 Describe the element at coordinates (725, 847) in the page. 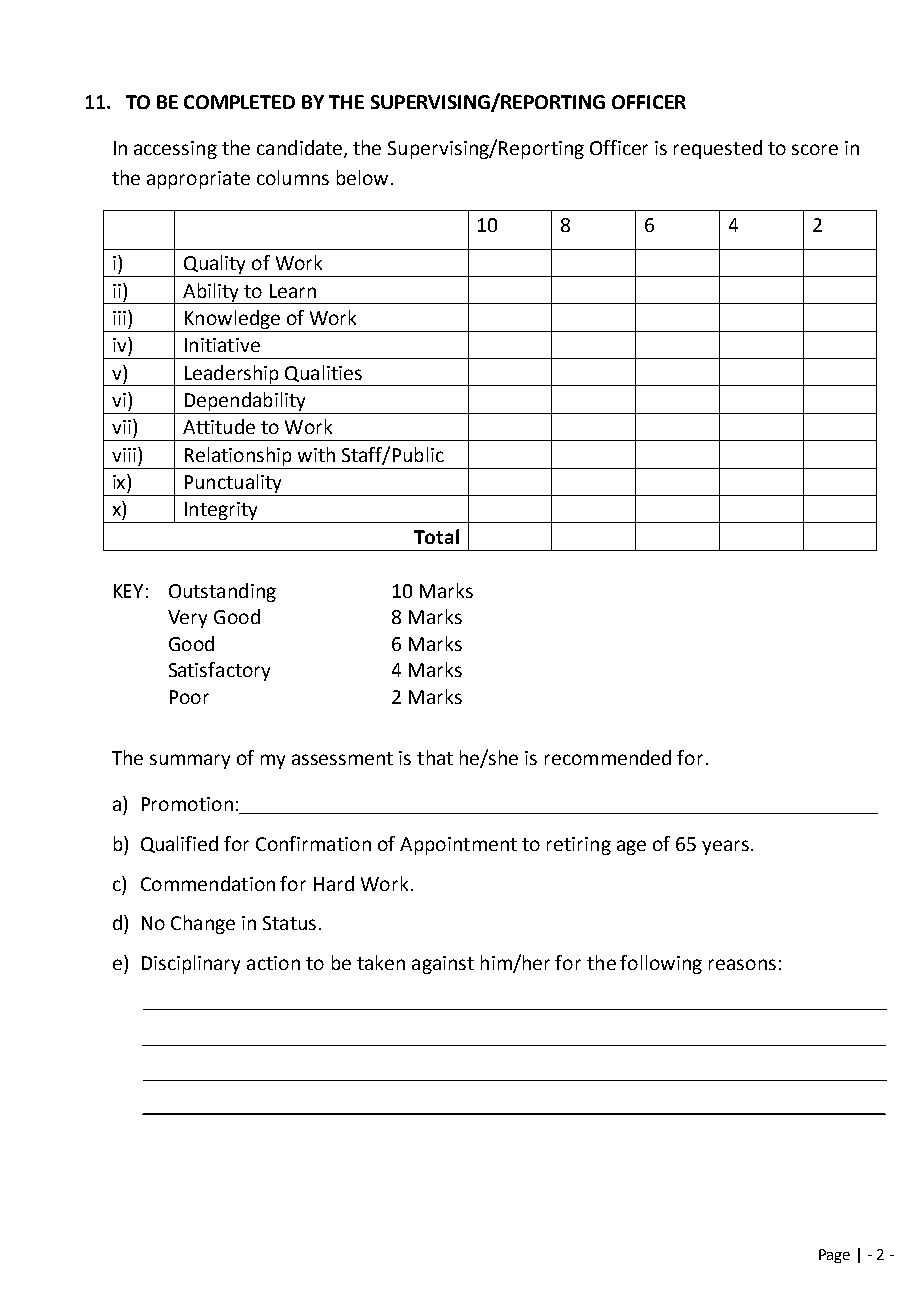

I see `years` at that location.
